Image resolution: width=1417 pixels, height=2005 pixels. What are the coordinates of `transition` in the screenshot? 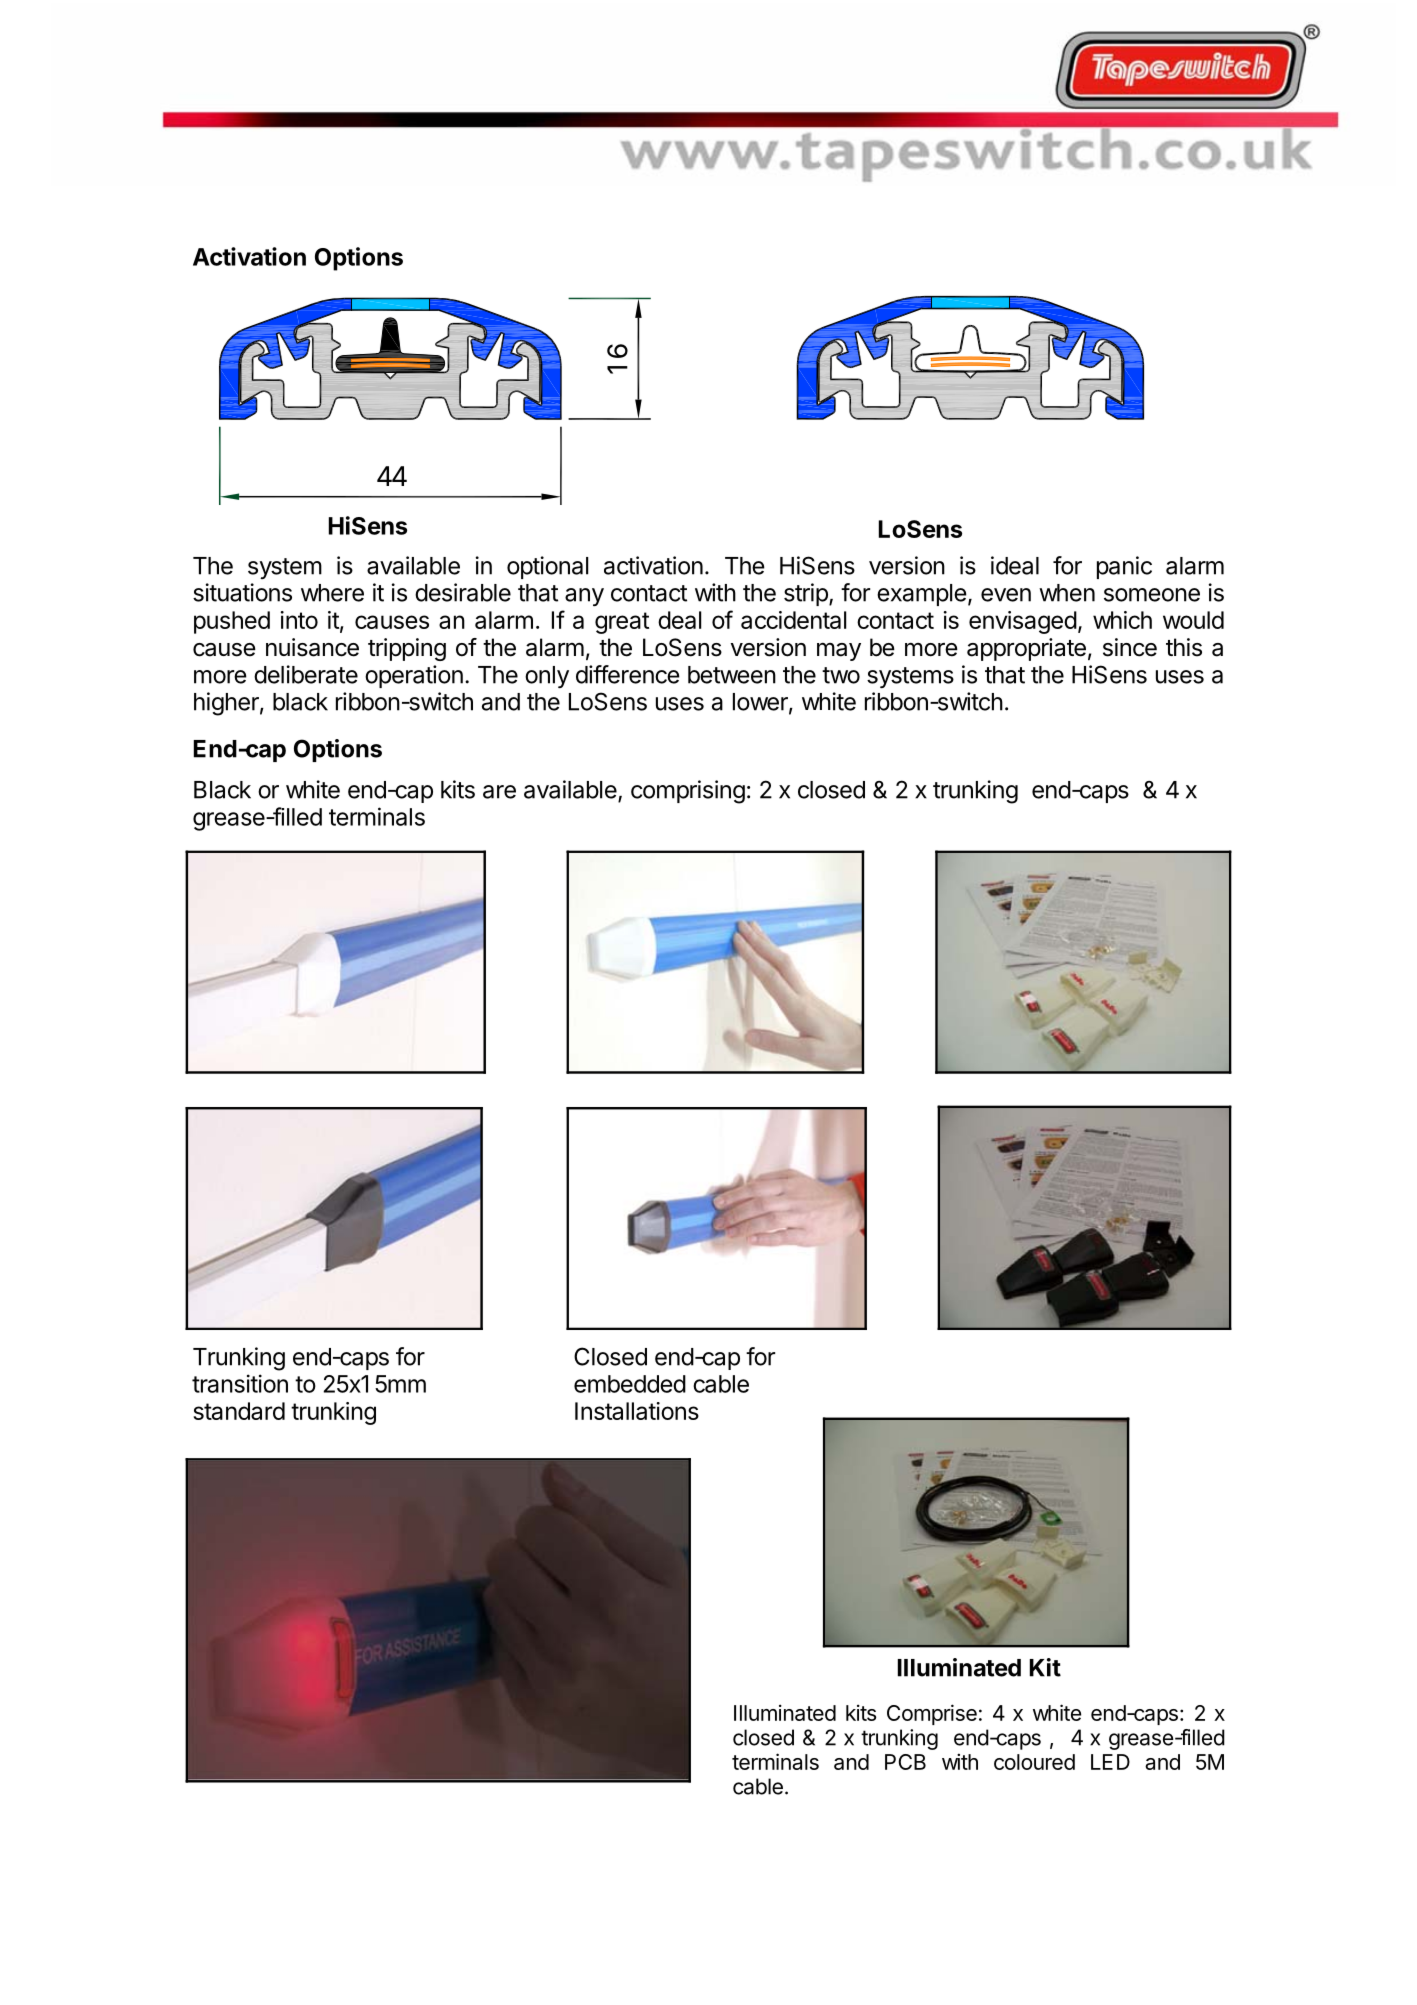 It's located at (240, 1383).
